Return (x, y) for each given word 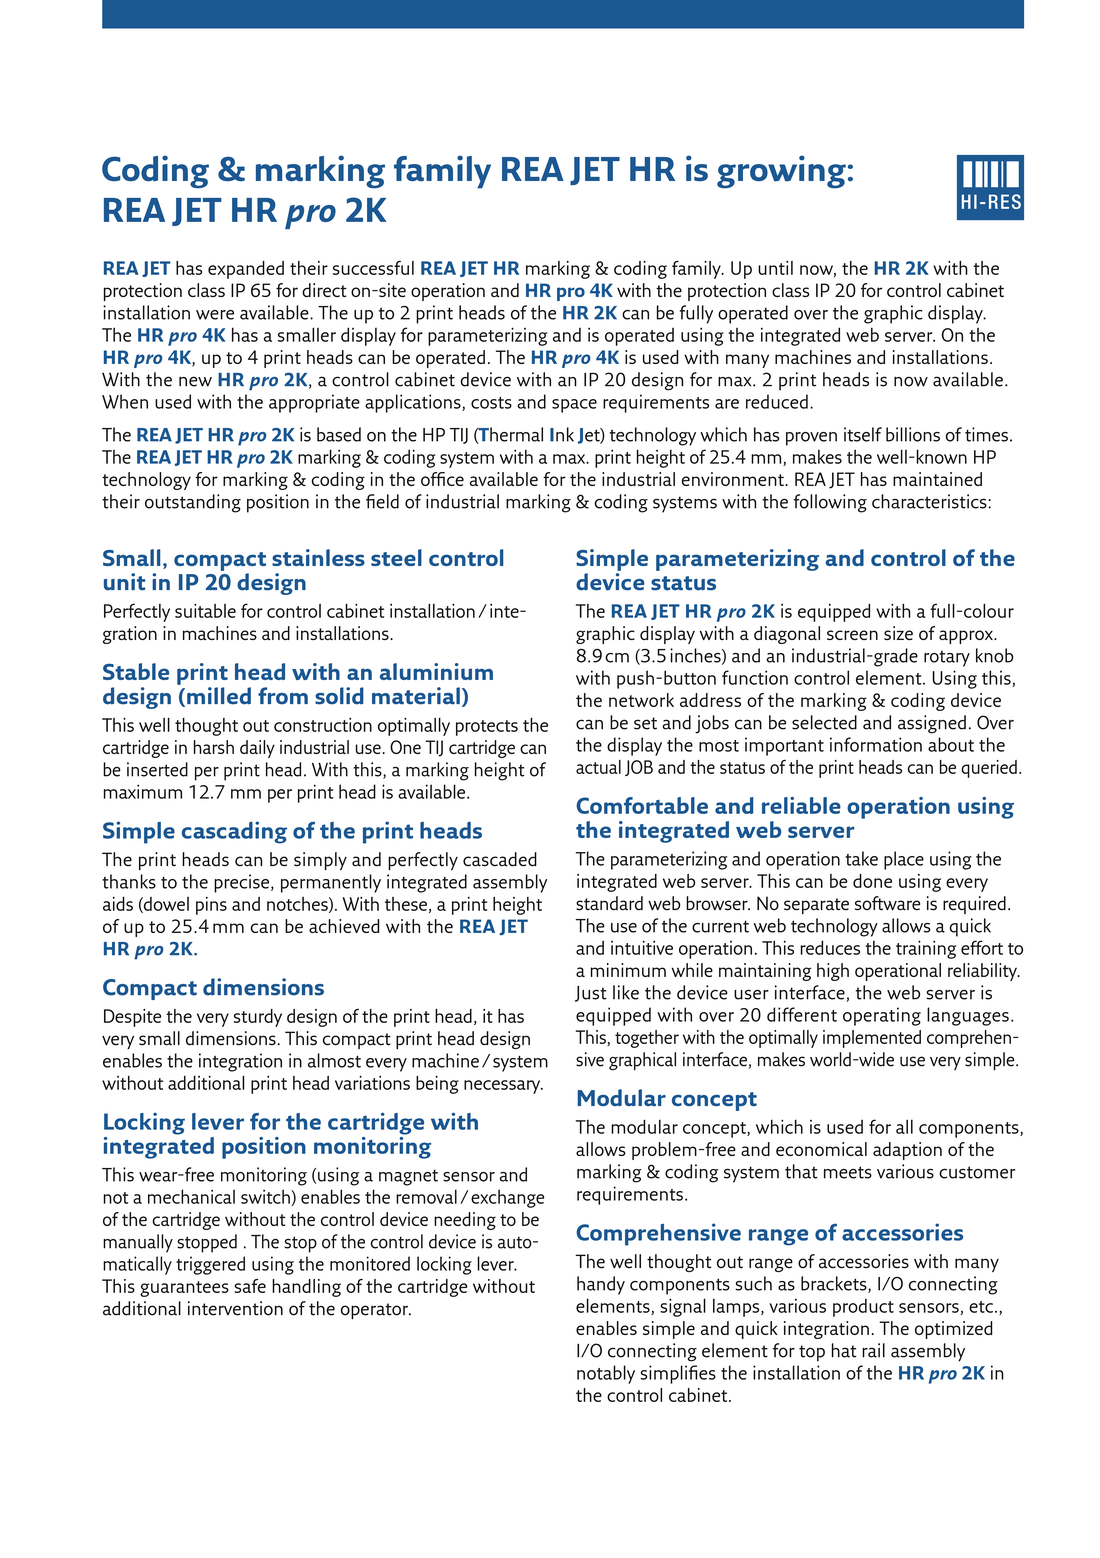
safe (250, 1286)
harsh (214, 747)
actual (598, 767)
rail (873, 1350)
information (876, 744)
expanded (246, 270)
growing (781, 172)
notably (606, 1374)
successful (373, 268)
